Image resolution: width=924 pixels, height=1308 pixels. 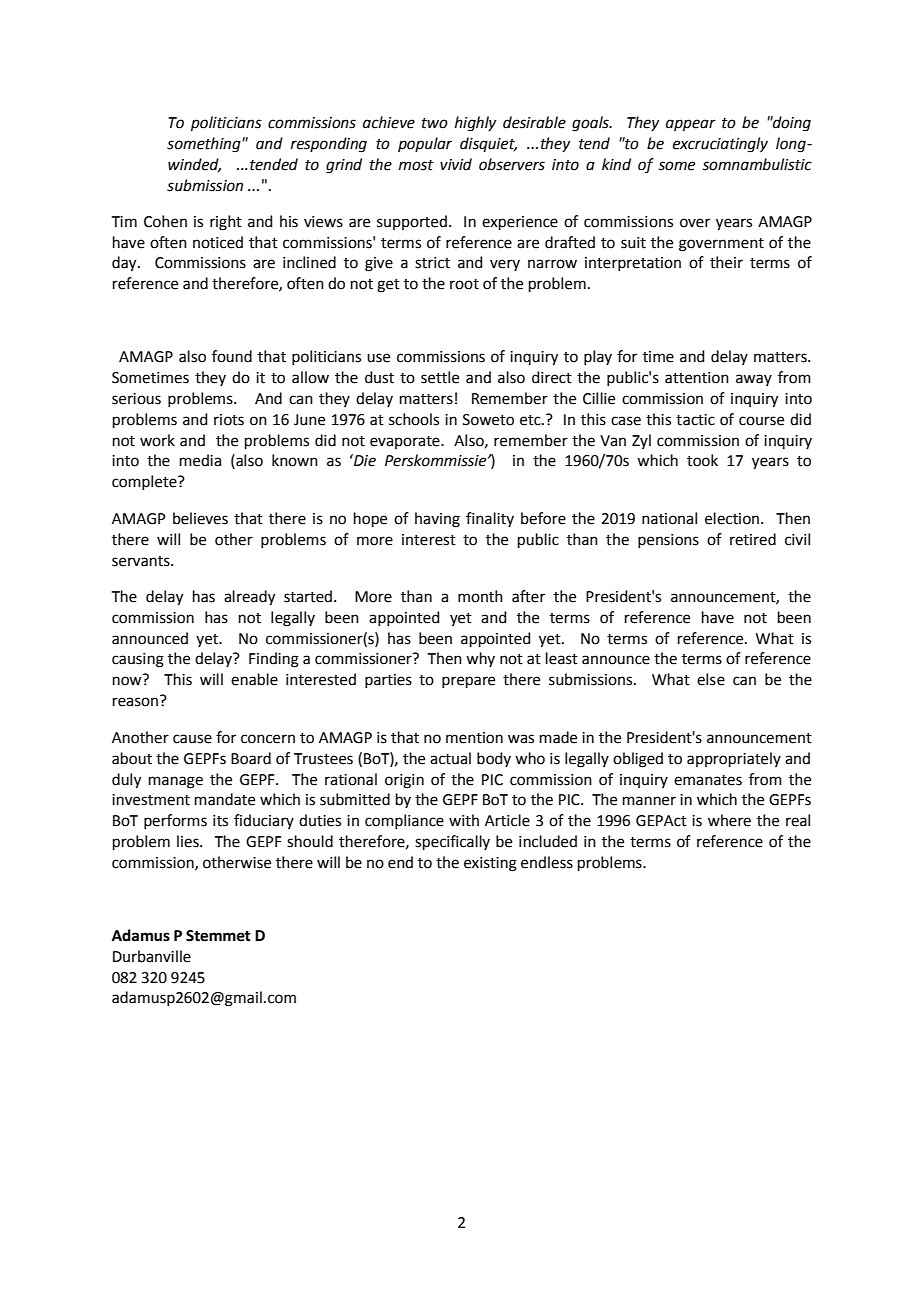 What do you see at coordinates (456, 164) in the screenshot?
I see `vivid` at bounding box center [456, 164].
